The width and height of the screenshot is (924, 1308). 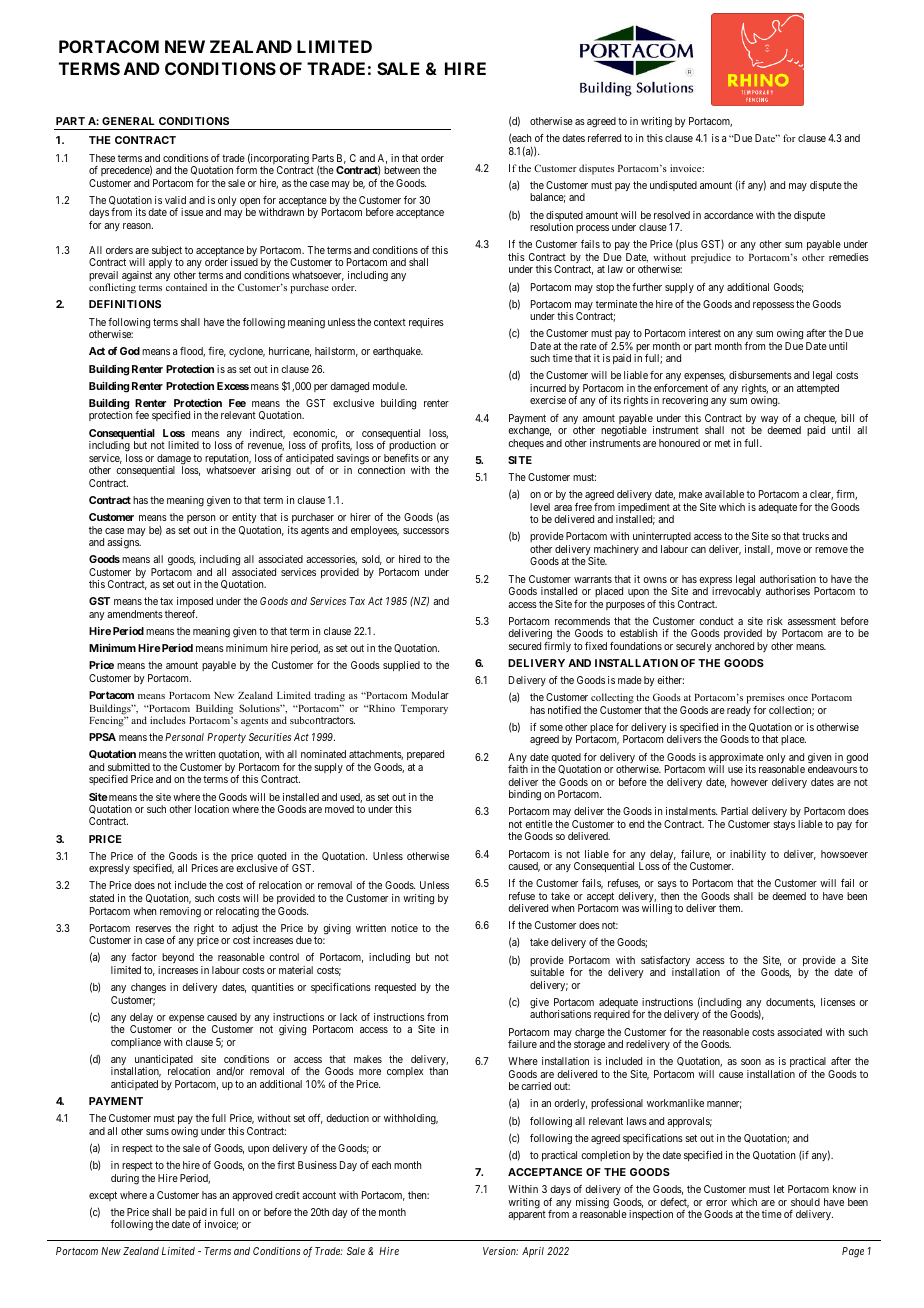 What do you see at coordinates (246, 170) in the screenshot?
I see `form` at bounding box center [246, 170].
